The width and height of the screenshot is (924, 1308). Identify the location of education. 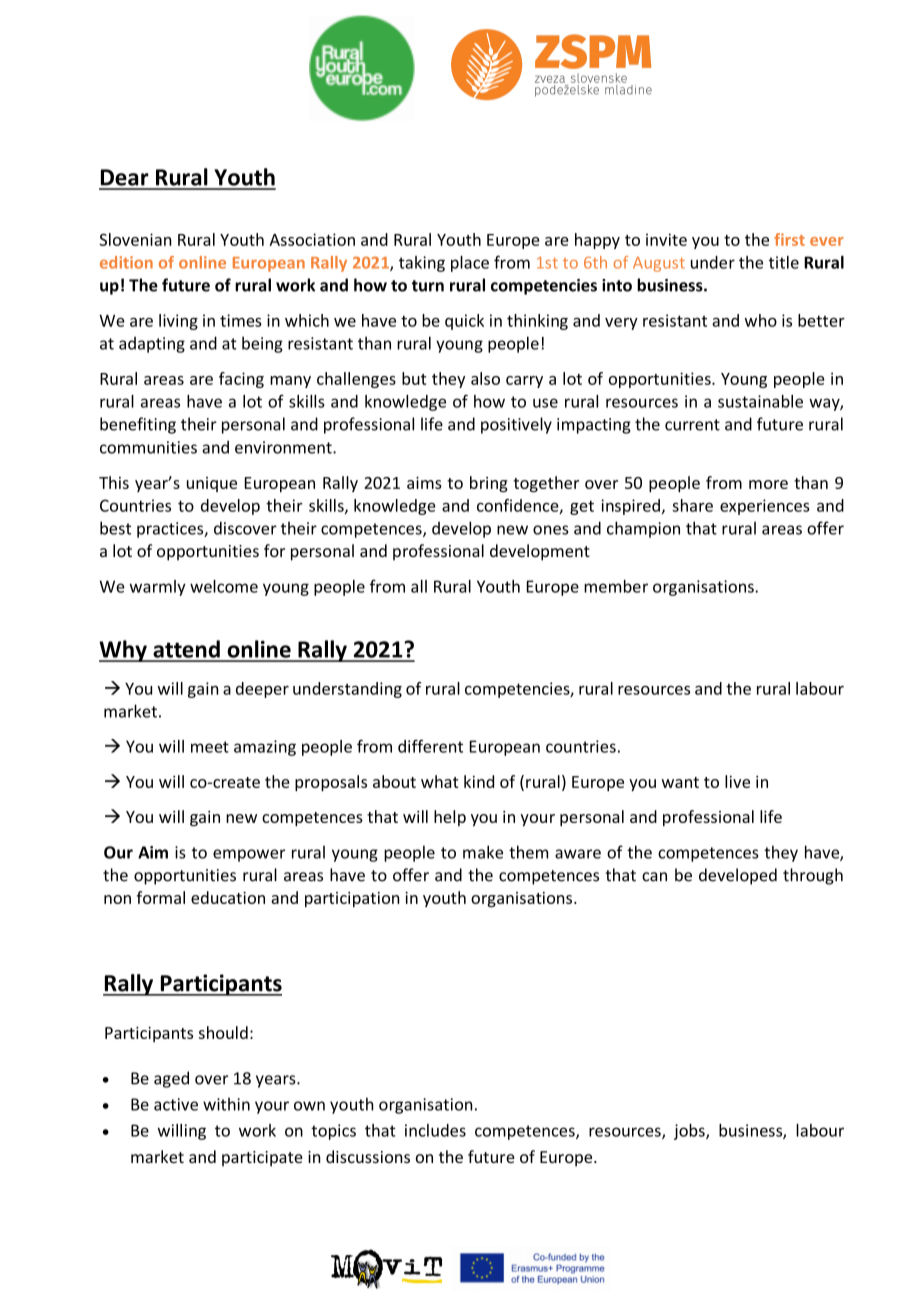
(228, 897).
